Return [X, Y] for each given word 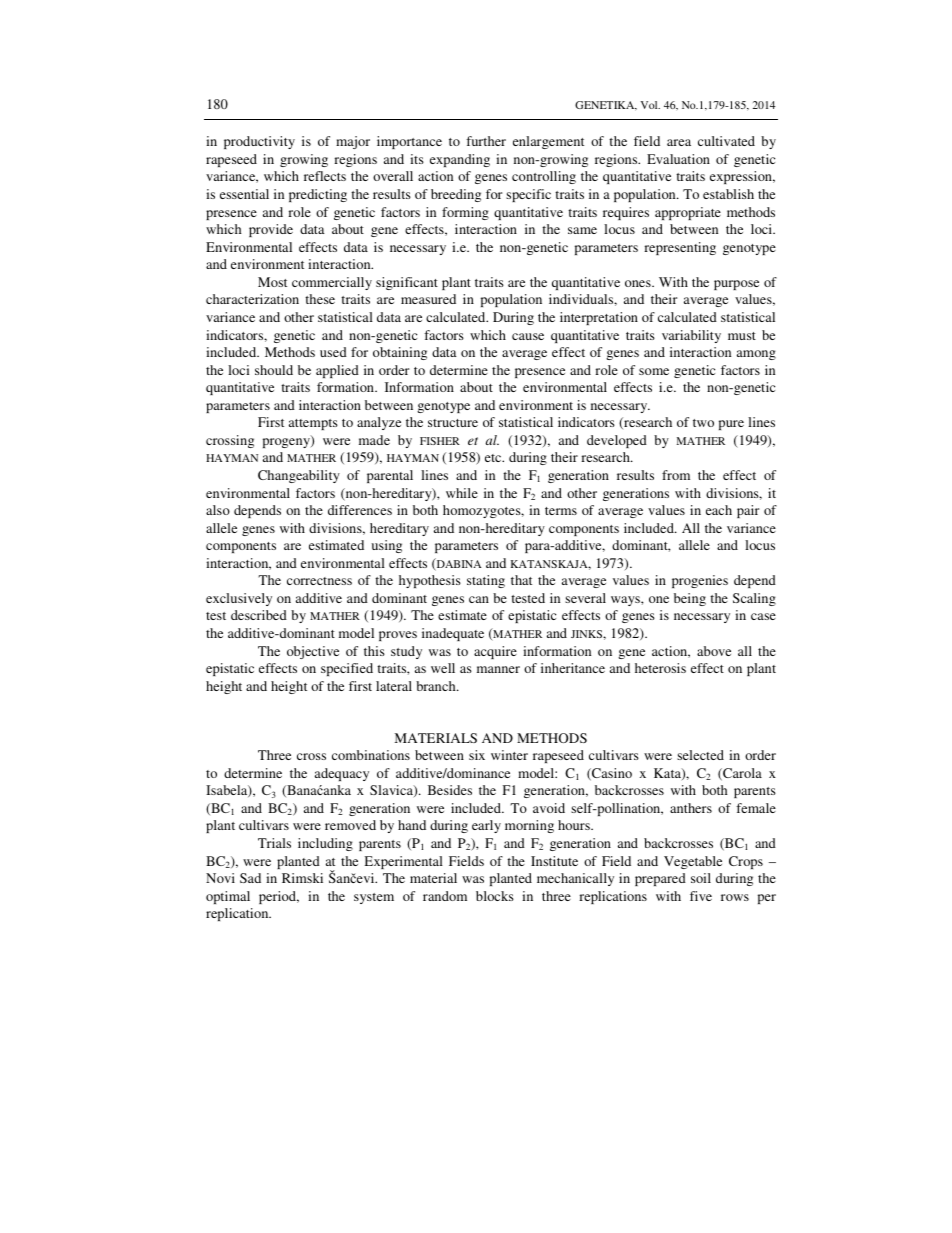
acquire [495, 652]
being [690, 599]
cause [528, 336]
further [486, 141]
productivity [259, 142]
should [274, 370]
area [679, 142]
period [279, 897]
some [654, 371]
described [259, 615]
